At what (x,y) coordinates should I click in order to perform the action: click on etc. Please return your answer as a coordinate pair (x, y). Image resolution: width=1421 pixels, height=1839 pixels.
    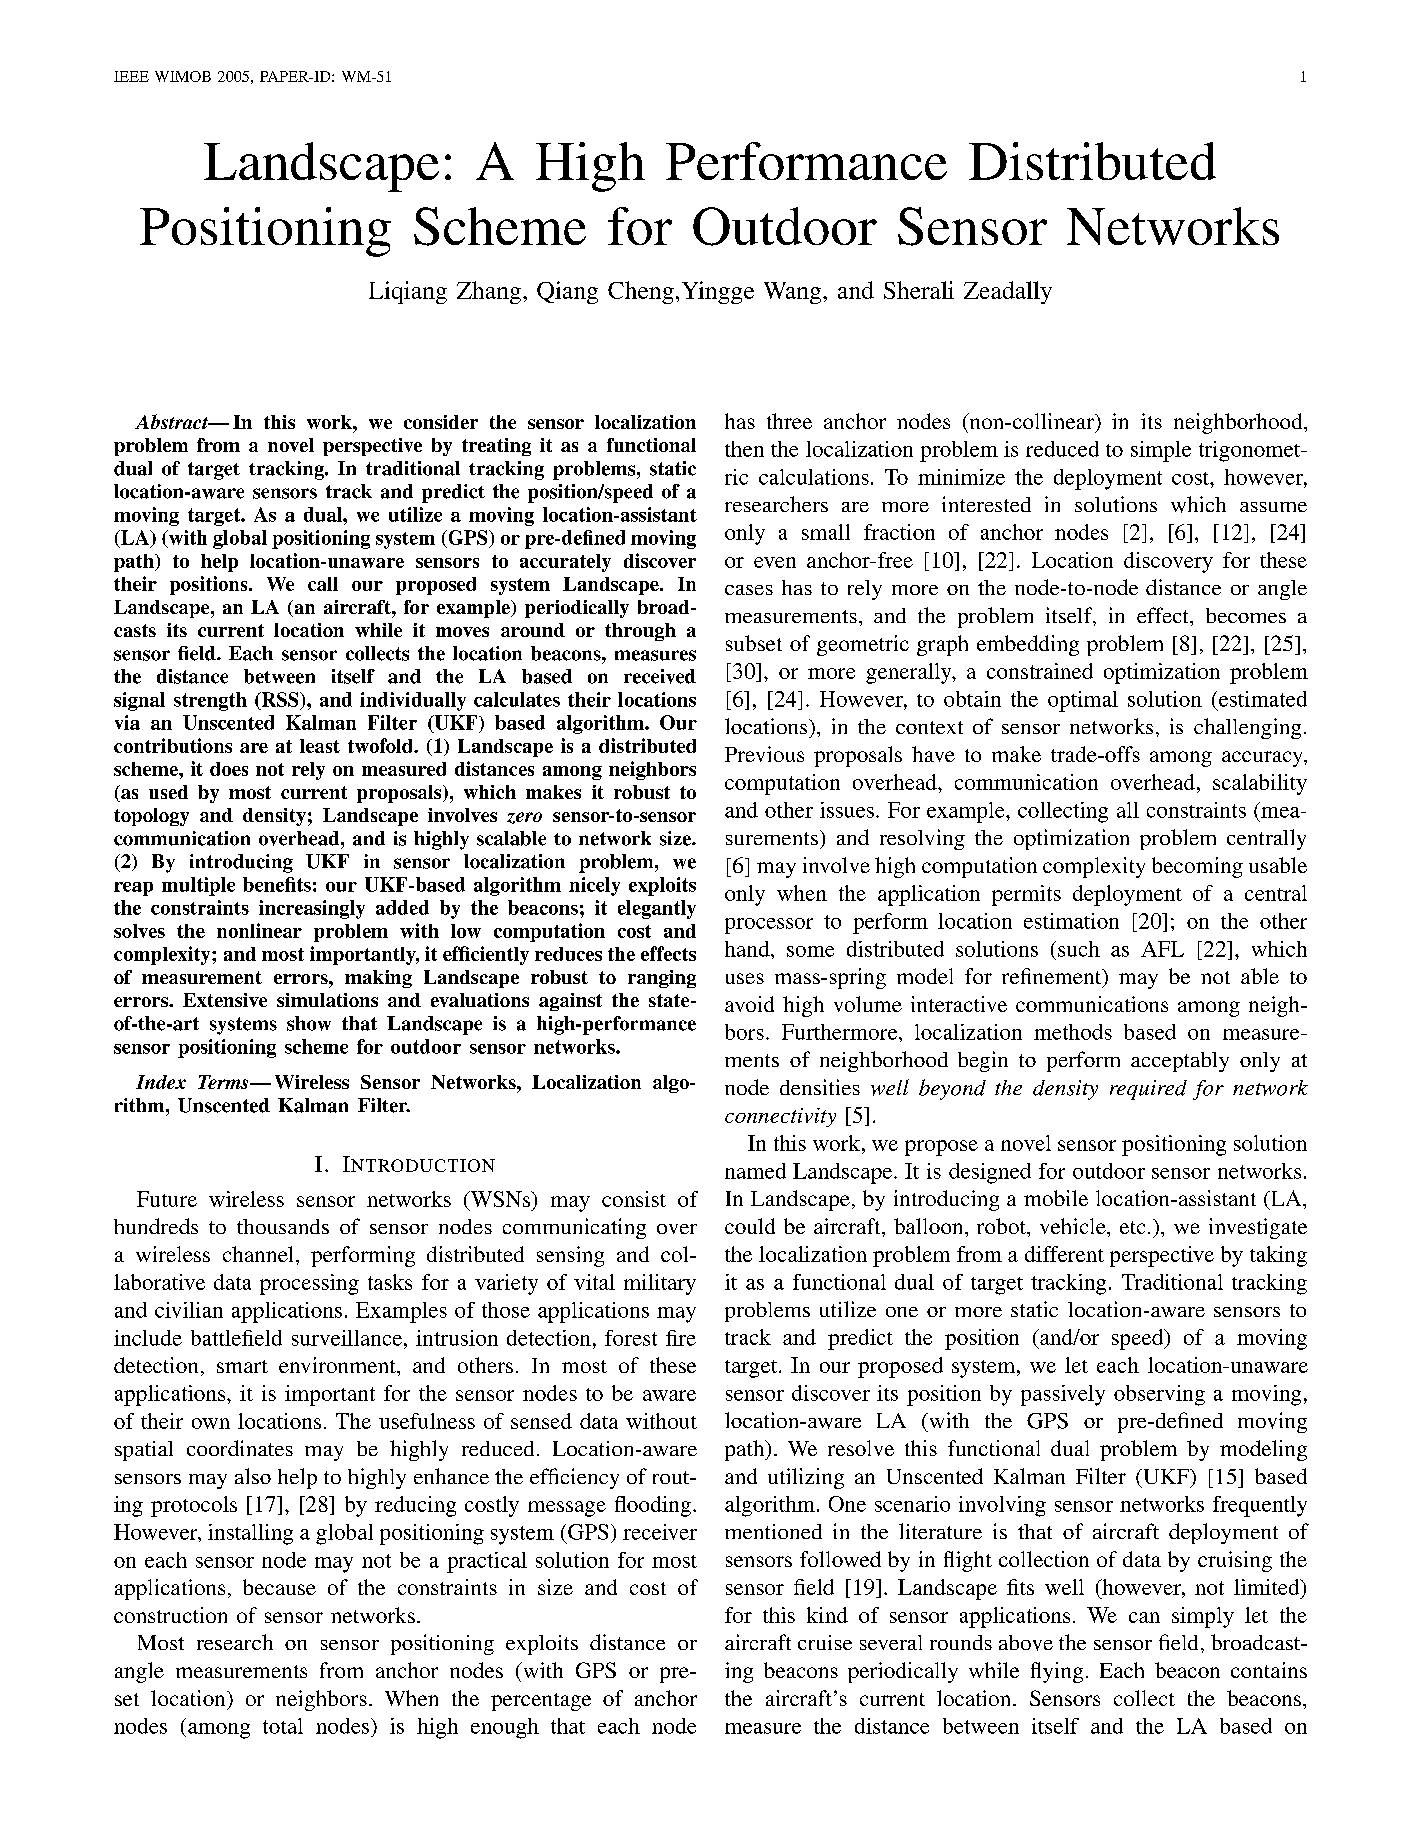
    Looking at the image, I should click on (1132, 1227).
